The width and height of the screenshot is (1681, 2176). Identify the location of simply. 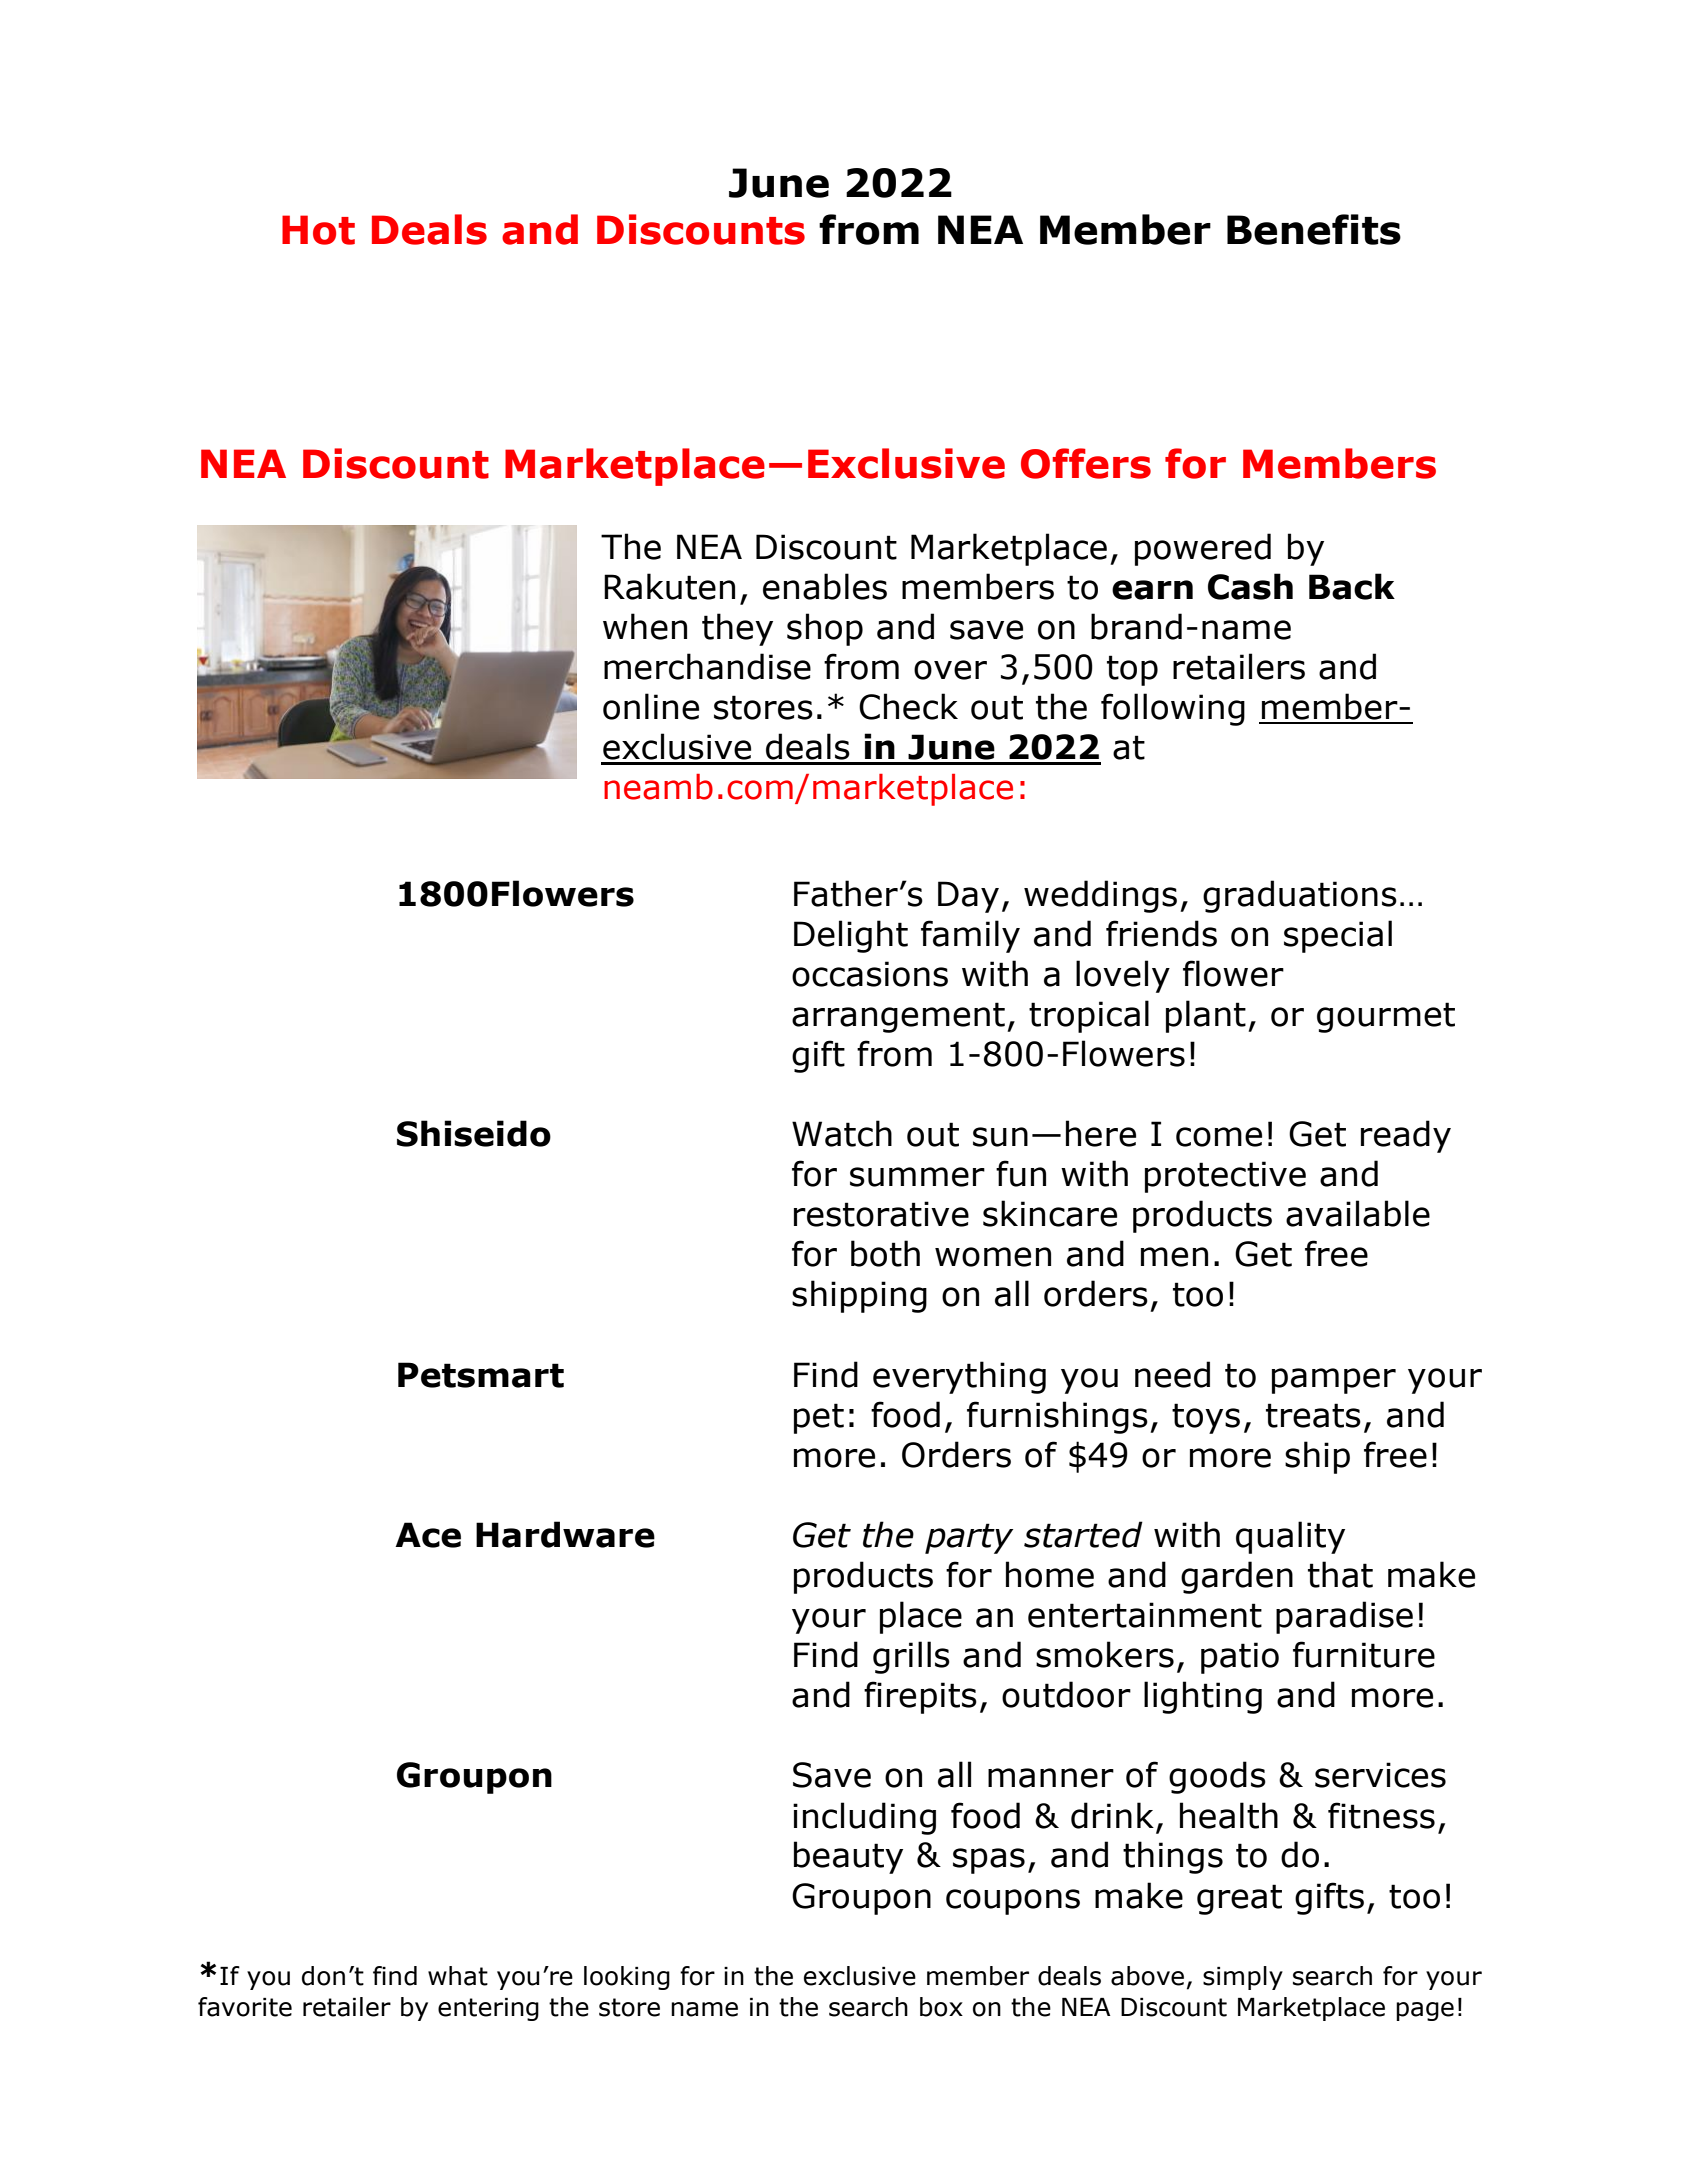
(1243, 1978).
